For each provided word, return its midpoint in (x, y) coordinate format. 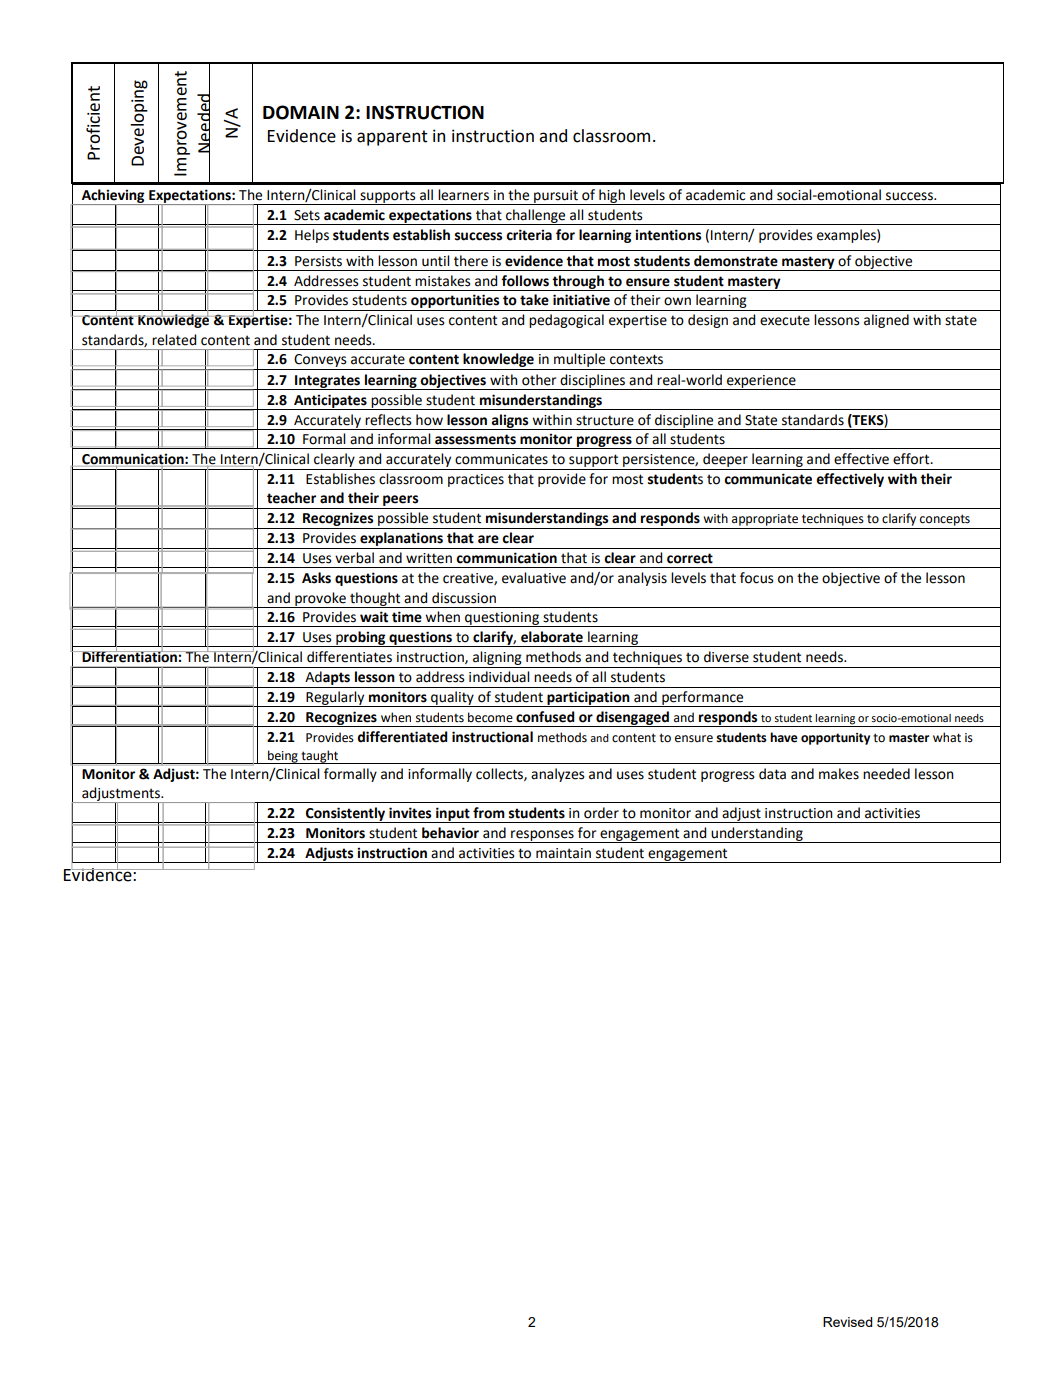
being (283, 757)
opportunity (835, 739)
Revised (847, 1322)
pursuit (556, 197)
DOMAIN (301, 112)
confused (545, 717)
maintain (563, 853)
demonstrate (736, 261)
